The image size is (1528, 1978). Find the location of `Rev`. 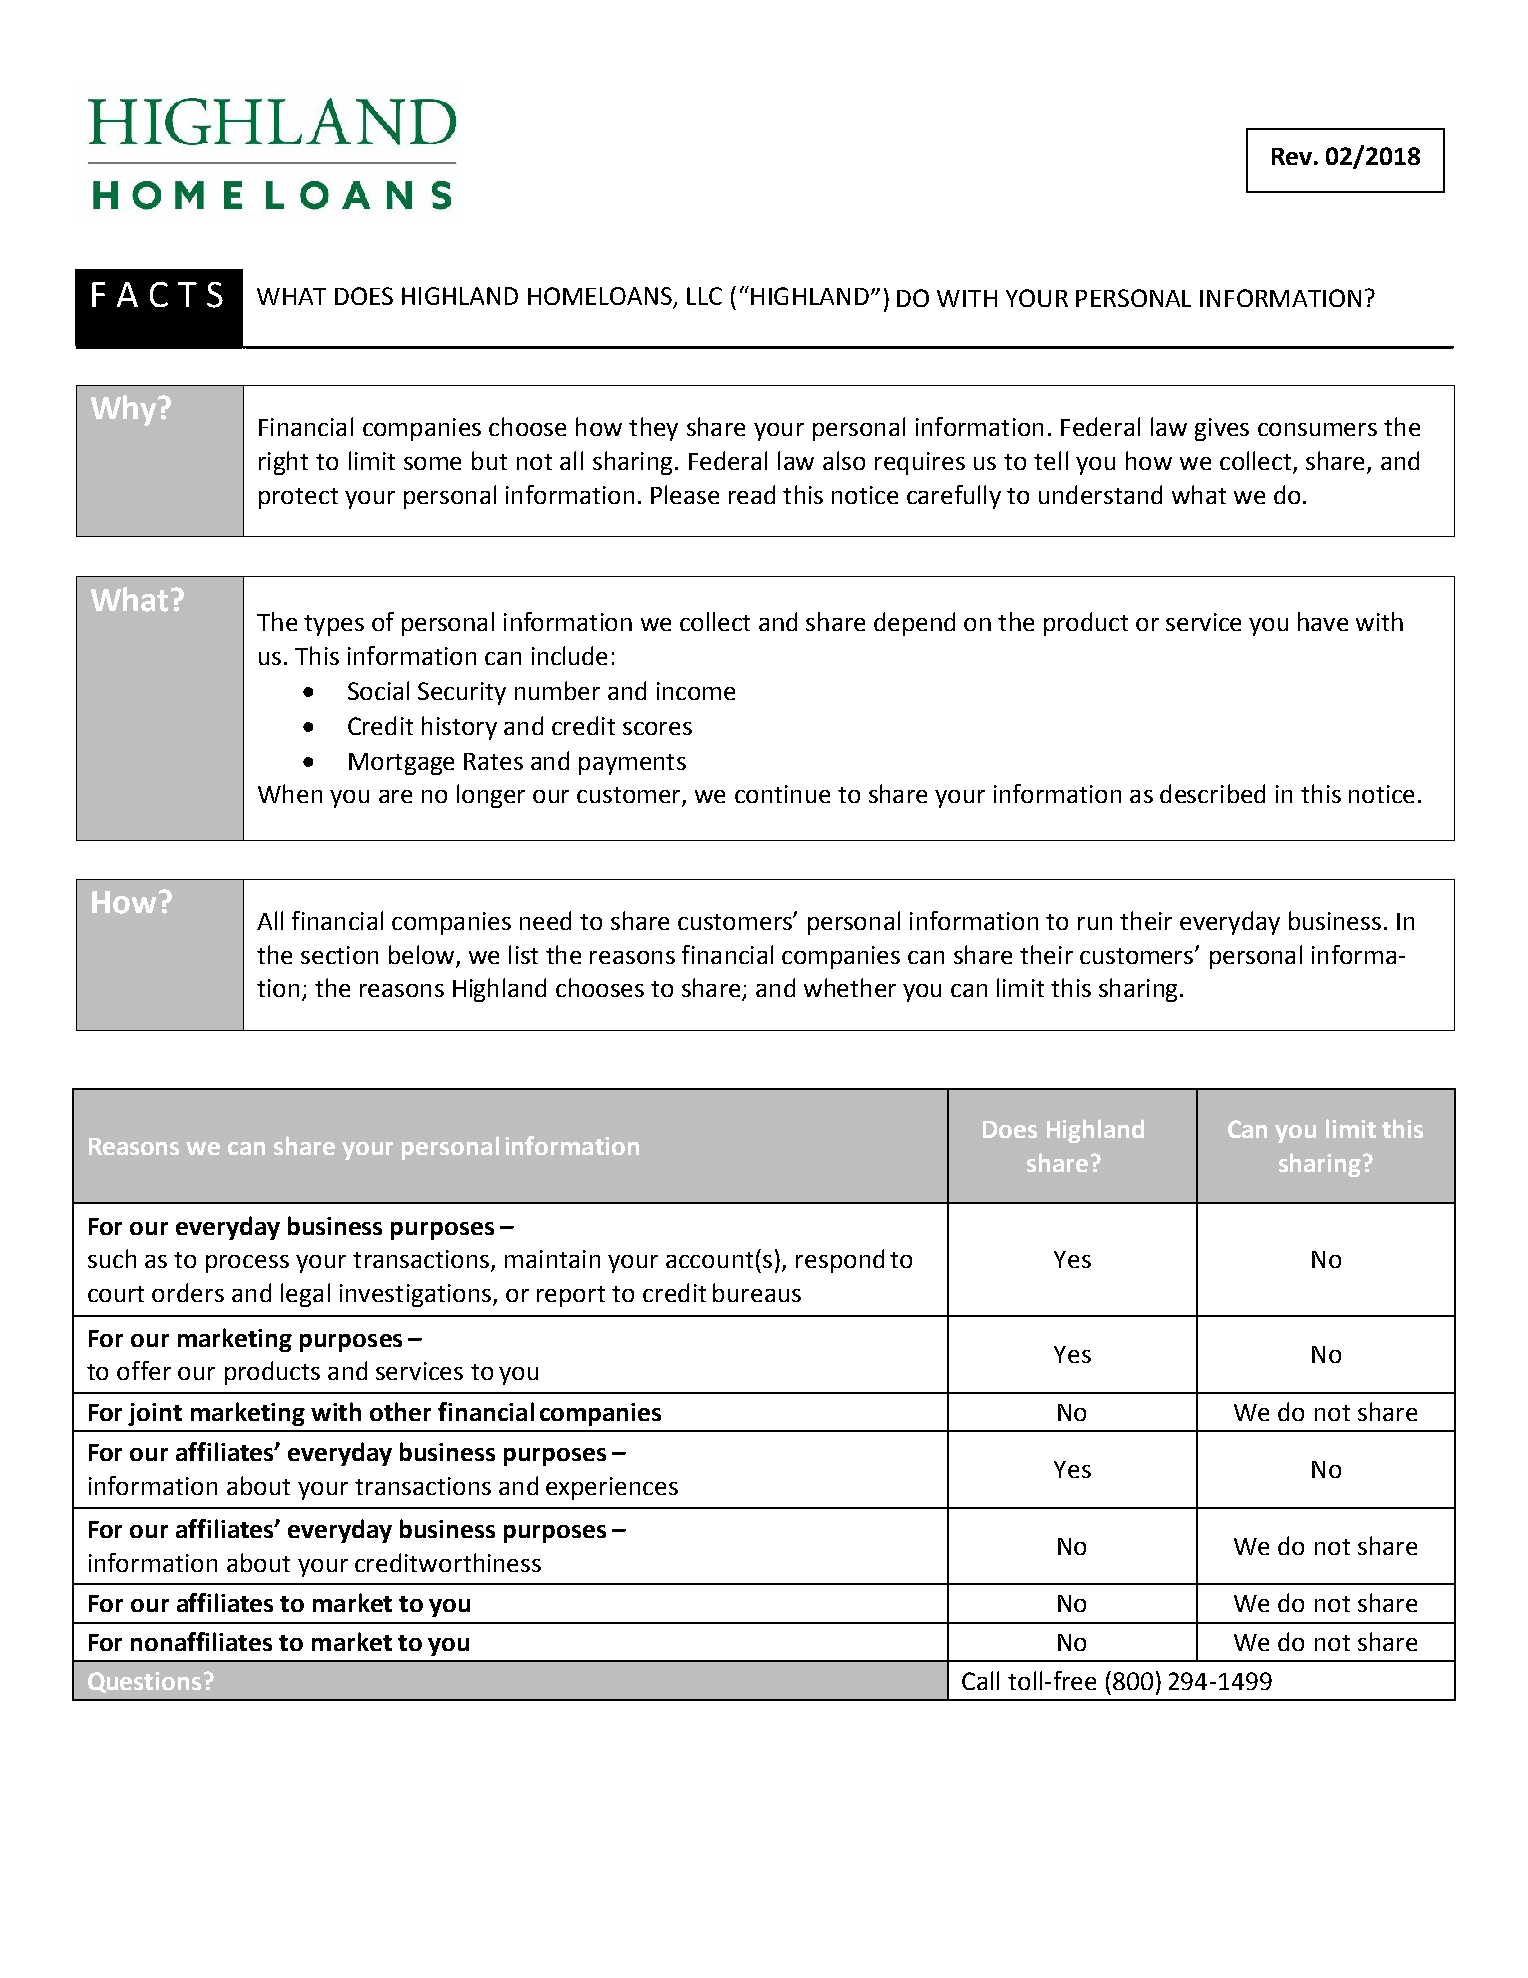

Rev is located at coordinates (1292, 156).
